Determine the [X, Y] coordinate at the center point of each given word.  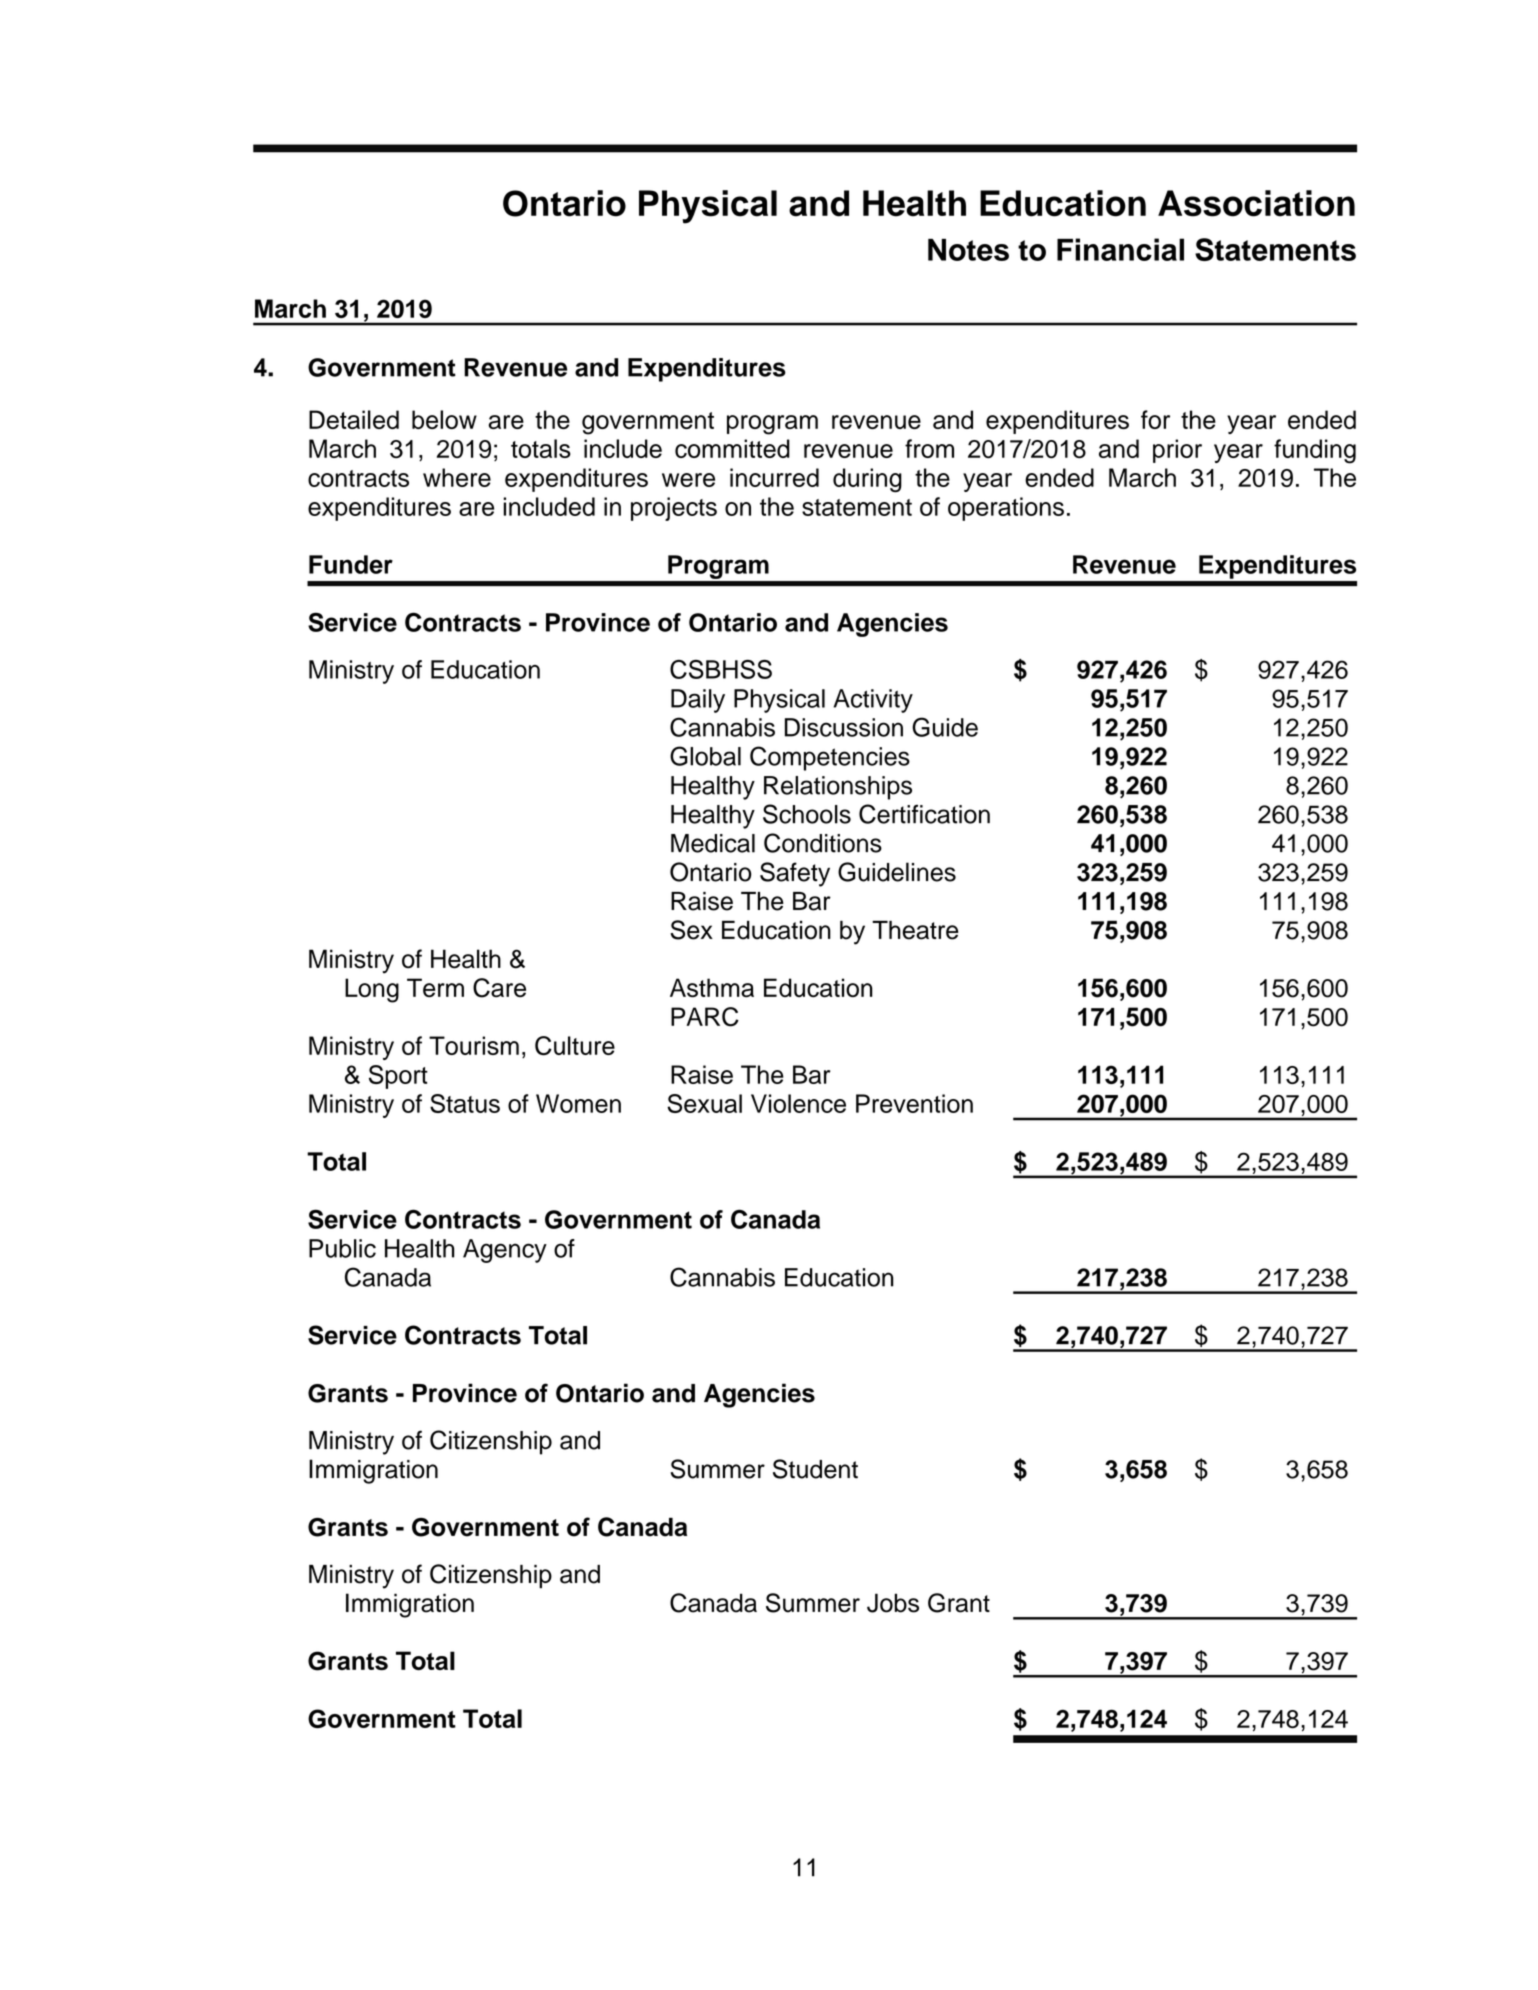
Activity [873, 701]
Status [465, 1103]
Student [815, 1469]
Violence [798, 1103]
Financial [1120, 249]
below [444, 419]
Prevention [914, 1103]
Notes [968, 250]
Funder [351, 564]
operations [1006, 509]
